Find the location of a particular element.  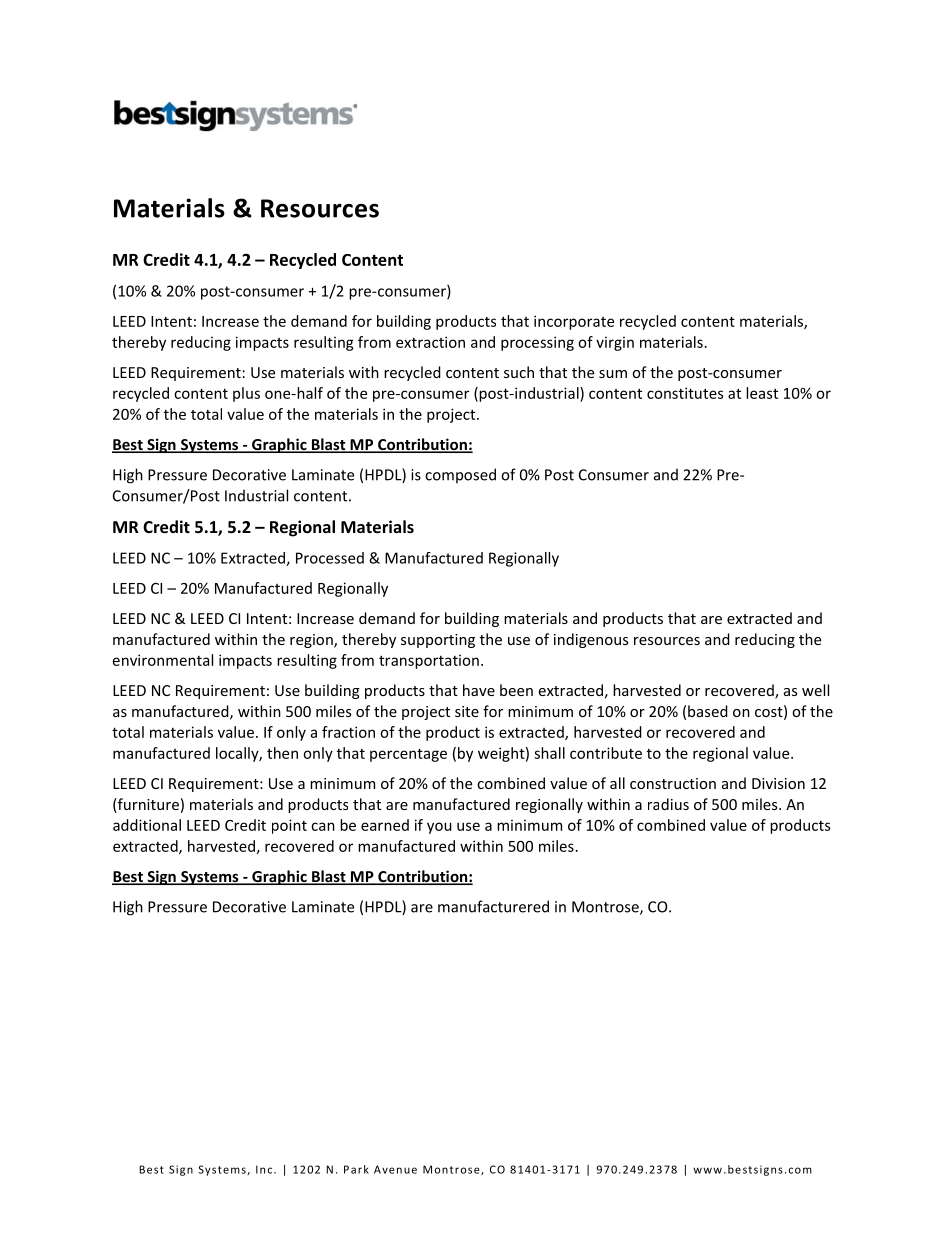

least is located at coordinates (762, 393).
